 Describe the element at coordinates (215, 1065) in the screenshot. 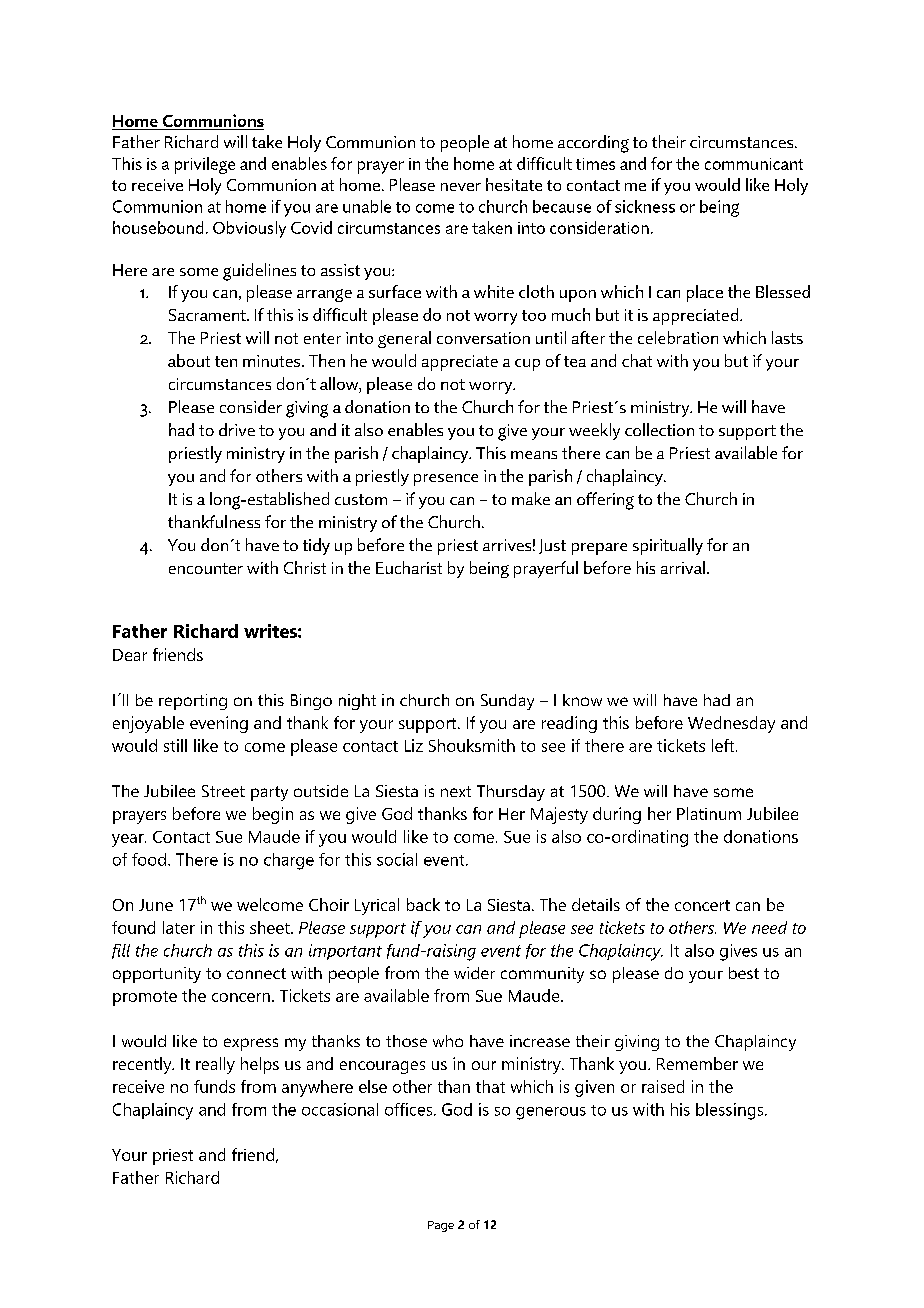

I see `really` at that location.
